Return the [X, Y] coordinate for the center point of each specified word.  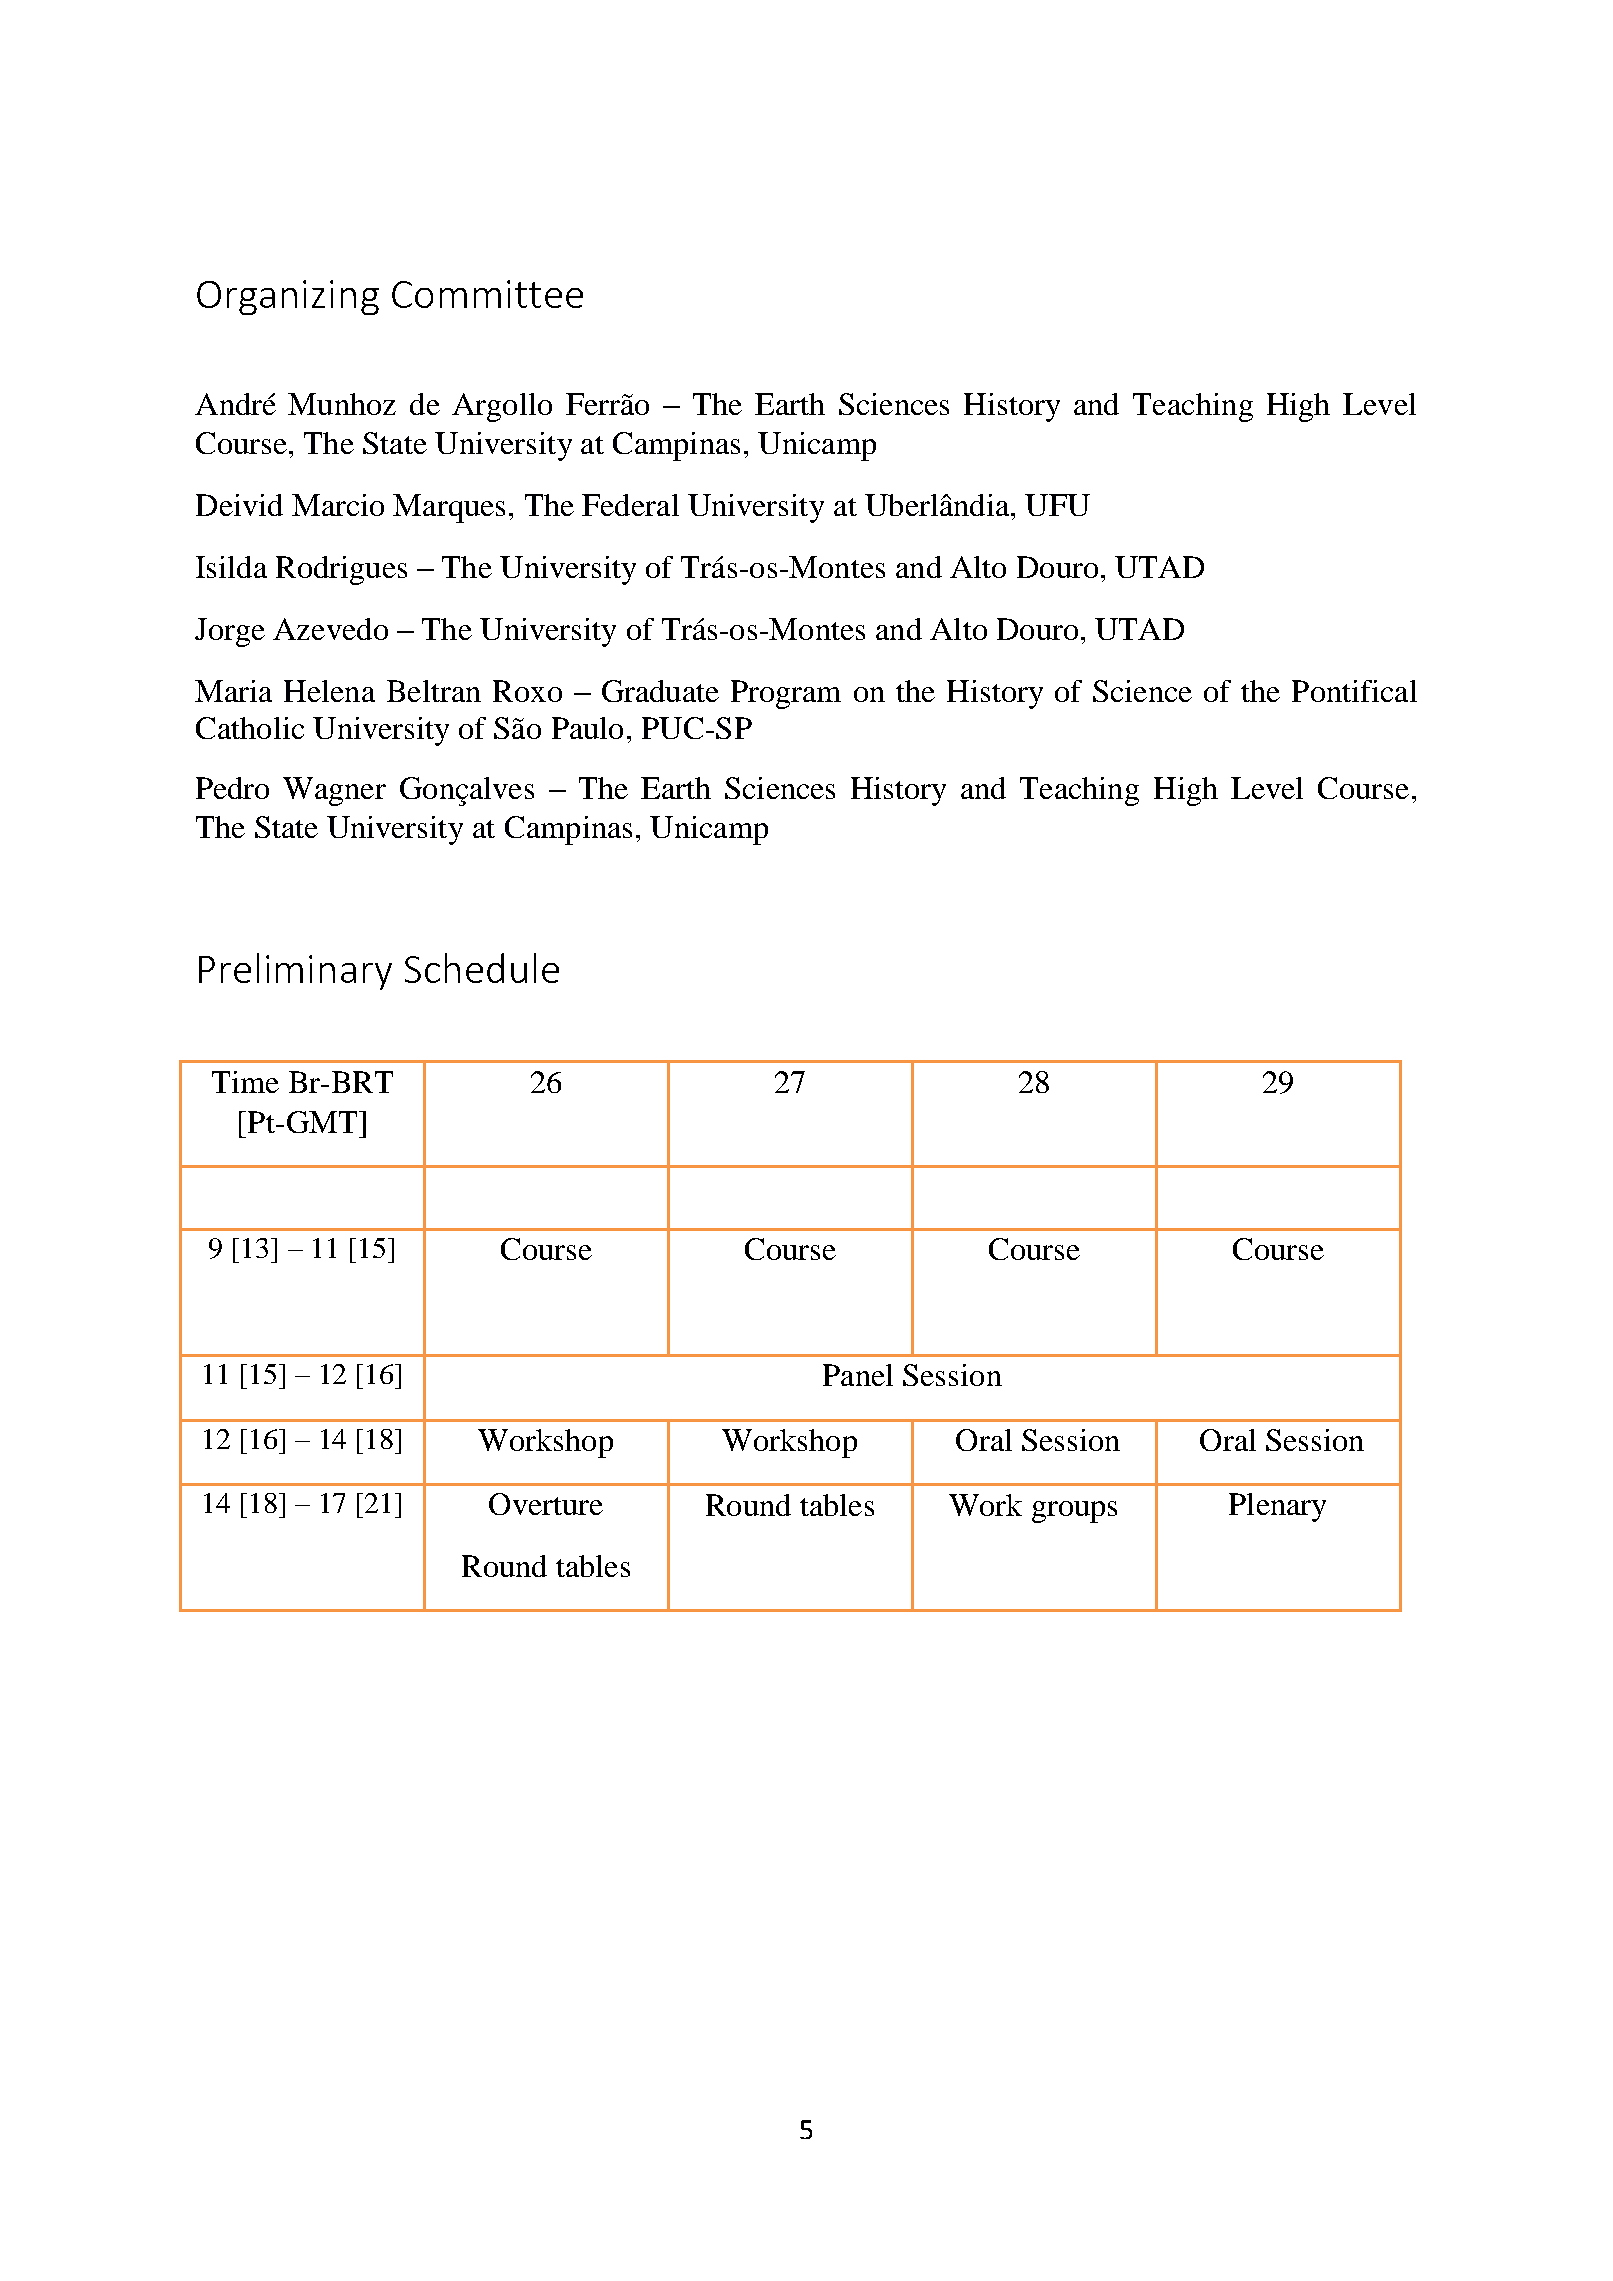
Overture [546, 1504]
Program [786, 694]
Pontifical [1354, 691]
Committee [487, 294]
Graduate [660, 691]
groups [1074, 1512]
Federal [630, 505]
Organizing [288, 297]
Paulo [587, 728]
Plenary [1277, 1507]
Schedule [482, 968]
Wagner [334, 791]
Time [245, 1082]
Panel [858, 1375]
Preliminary [295, 971]
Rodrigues [341, 570]
